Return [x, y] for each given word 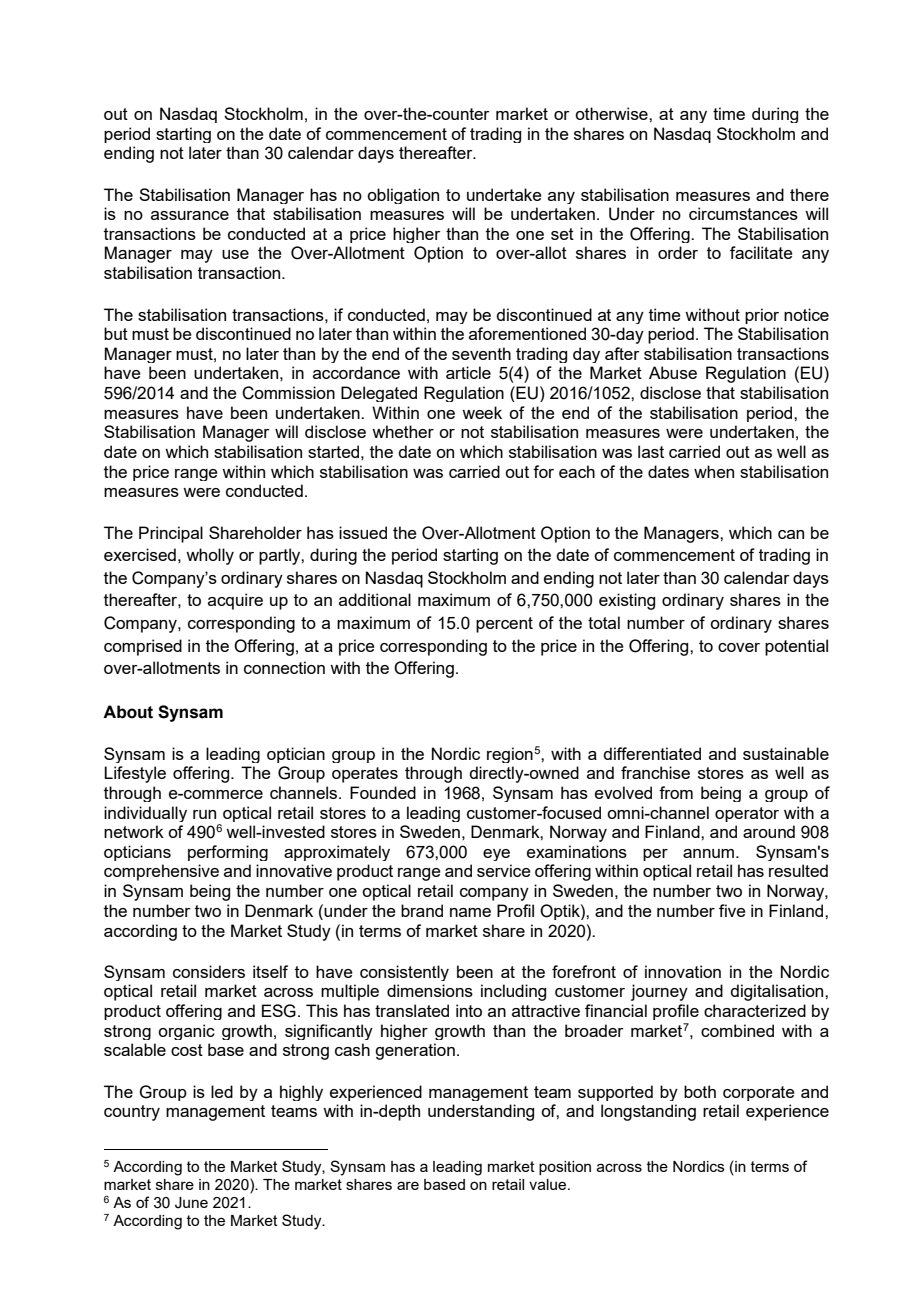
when [714, 471]
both [700, 1091]
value [549, 1184]
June [191, 1203]
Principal [171, 534]
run [204, 814]
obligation [403, 196]
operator [747, 814]
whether [403, 431]
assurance [190, 215]
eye [496, 855]
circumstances [743, 213]
